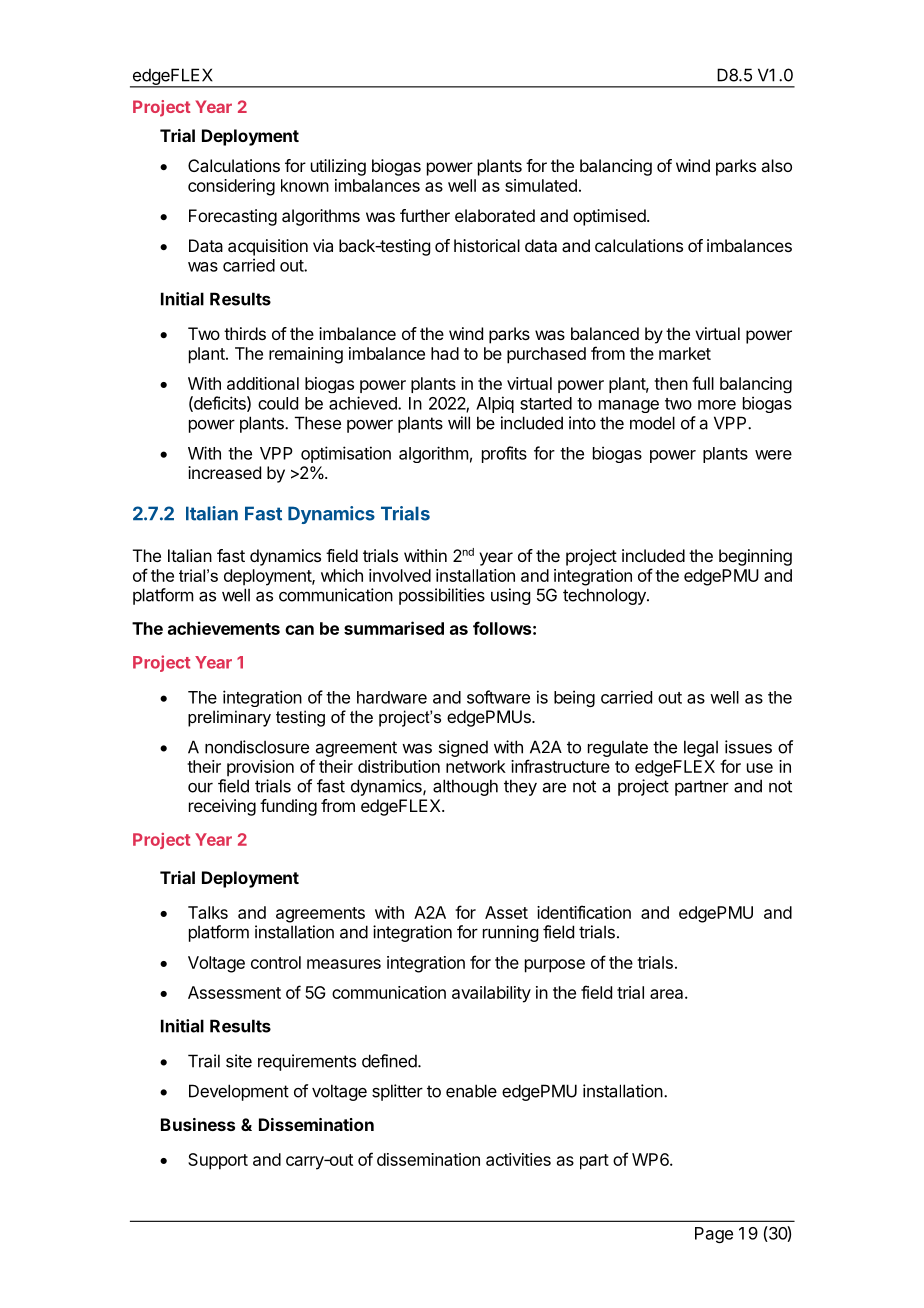 Image resolution: width=924 pixels, height=1308 pixels. Describe the element at coordinates (510, 933) in the page. I see `running` at that location.
